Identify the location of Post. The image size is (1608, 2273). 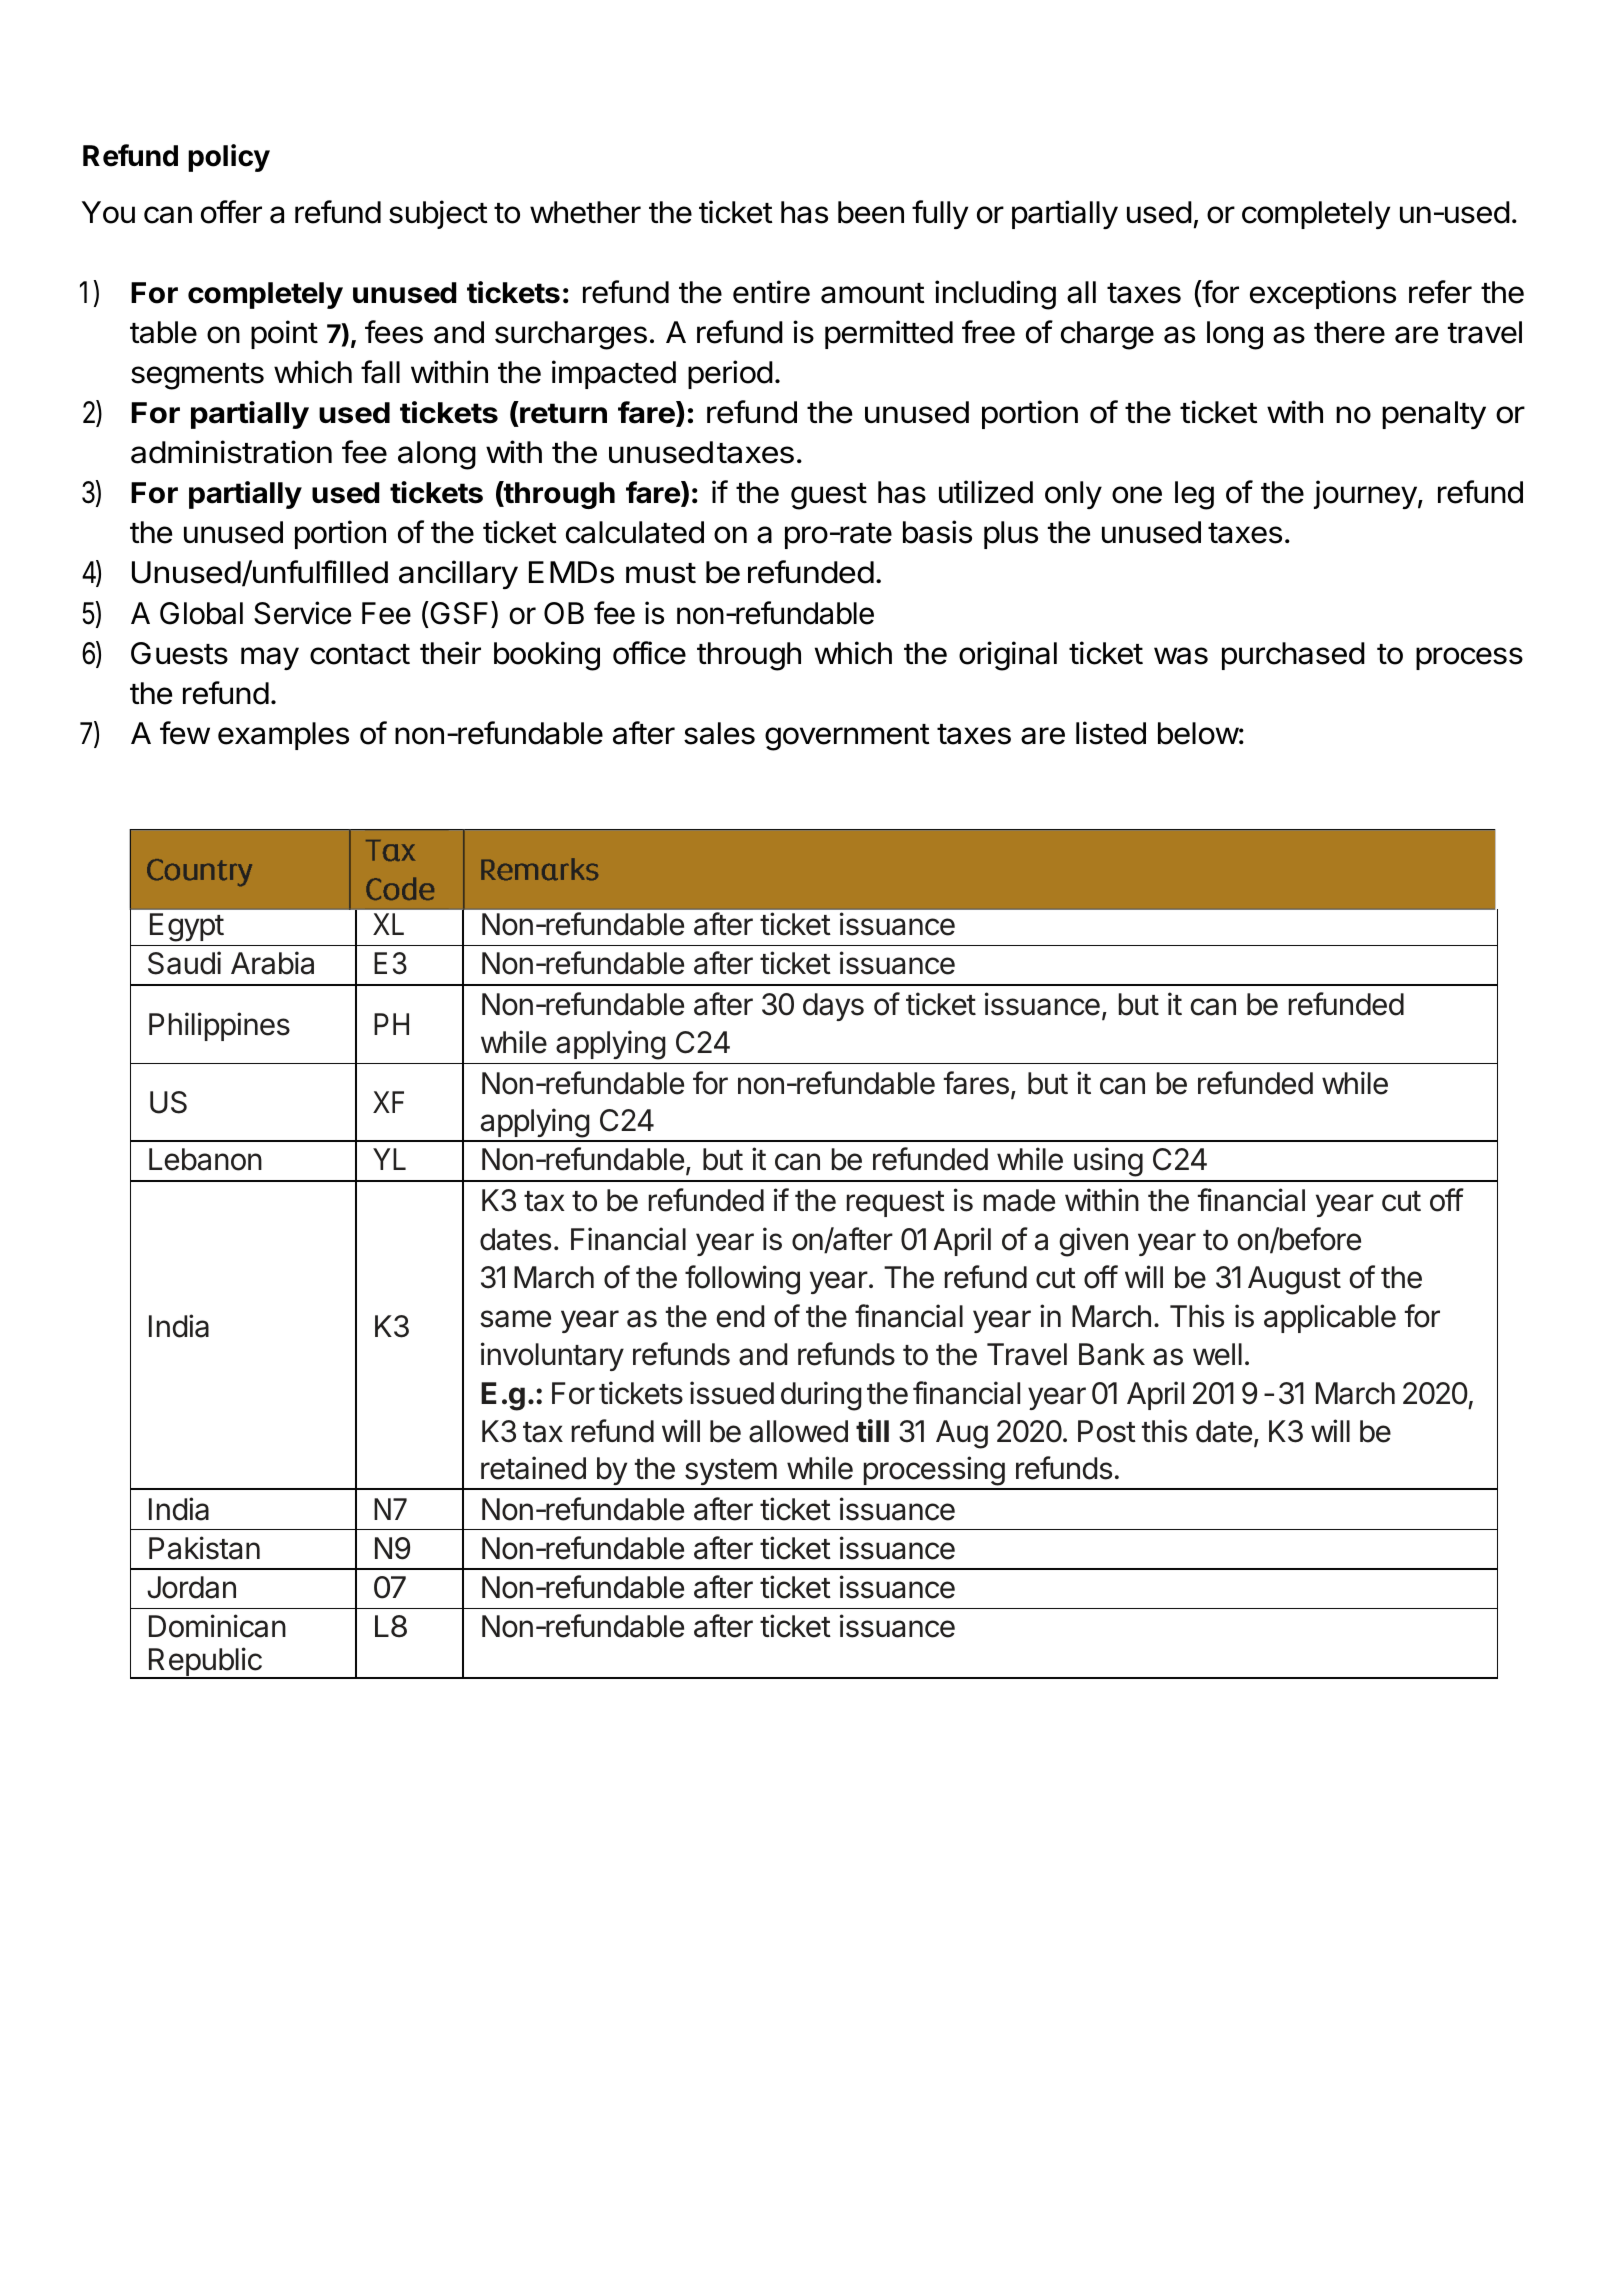
(1107, 1431).
